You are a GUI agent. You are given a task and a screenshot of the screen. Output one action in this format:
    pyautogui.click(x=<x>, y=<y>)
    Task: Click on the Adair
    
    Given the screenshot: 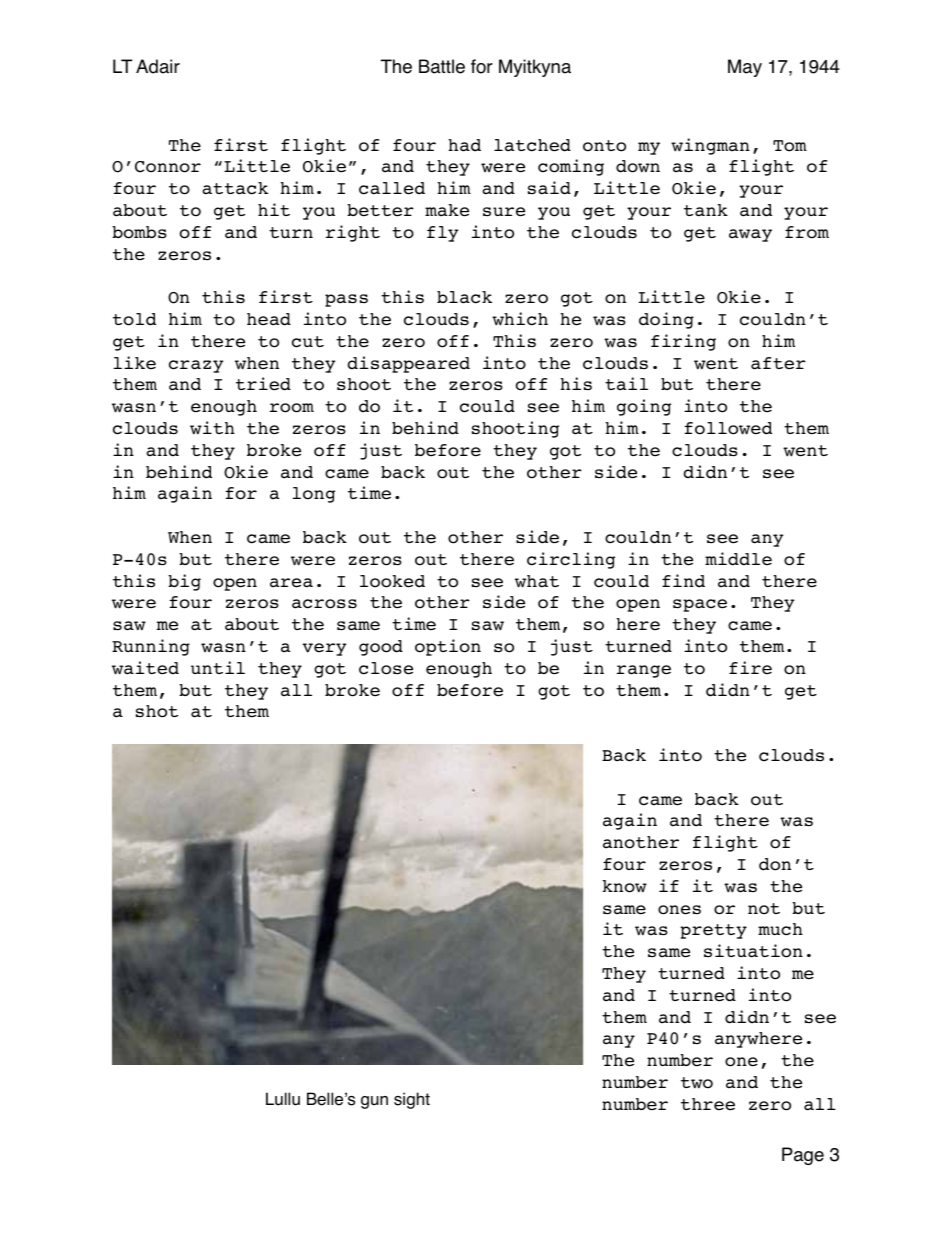 What is the action you would take?
    pyautogui.click(x=158, y=66)
